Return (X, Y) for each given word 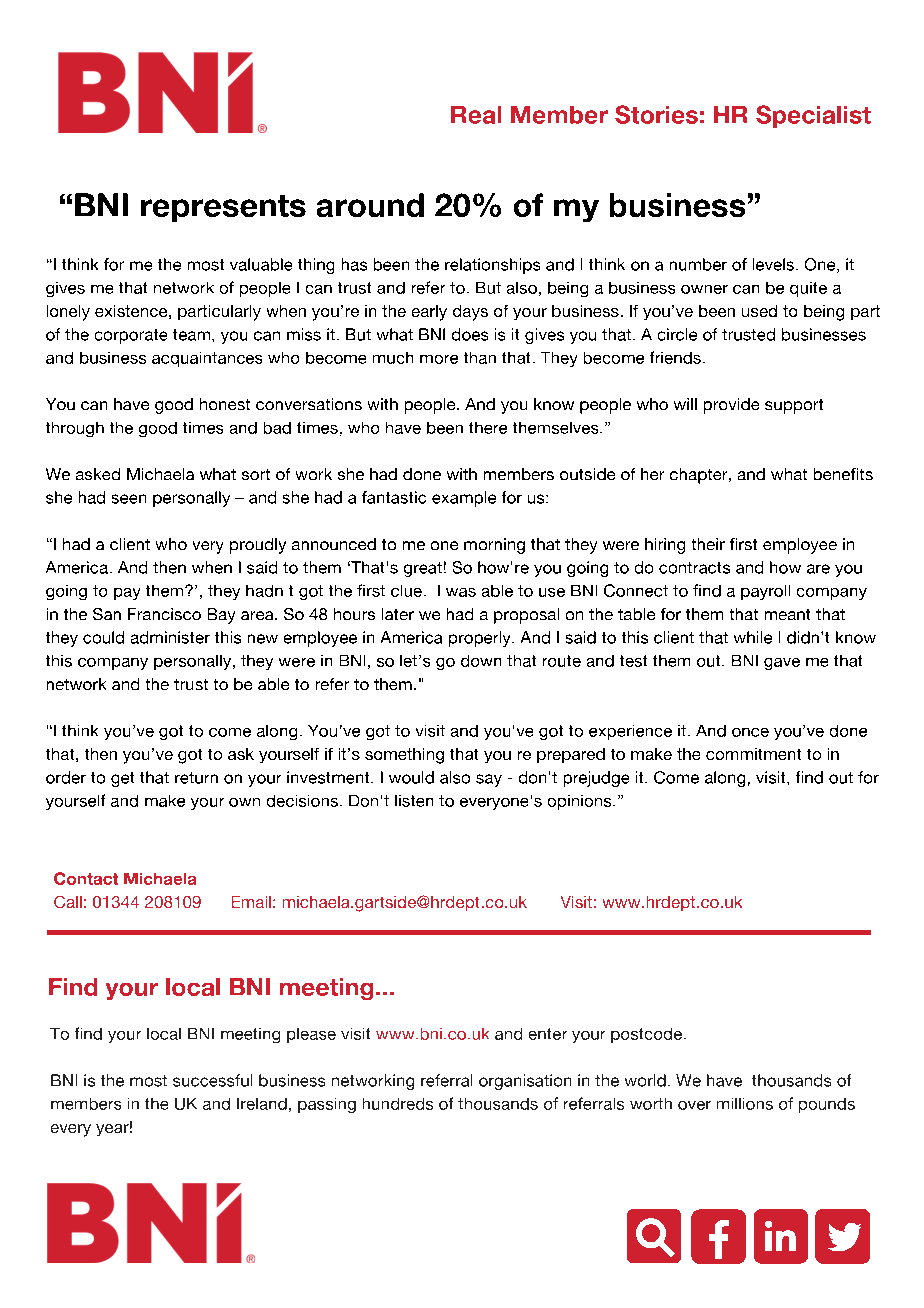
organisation (525, 1082)
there (488, 428)
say (489, 780)
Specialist (813, 116)
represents (223, 208)
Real (476, 115)
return (196, 778)
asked (98, 474)
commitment (753, 754)
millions (745, 1104)
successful (212, 1080)
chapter (700, 476)
